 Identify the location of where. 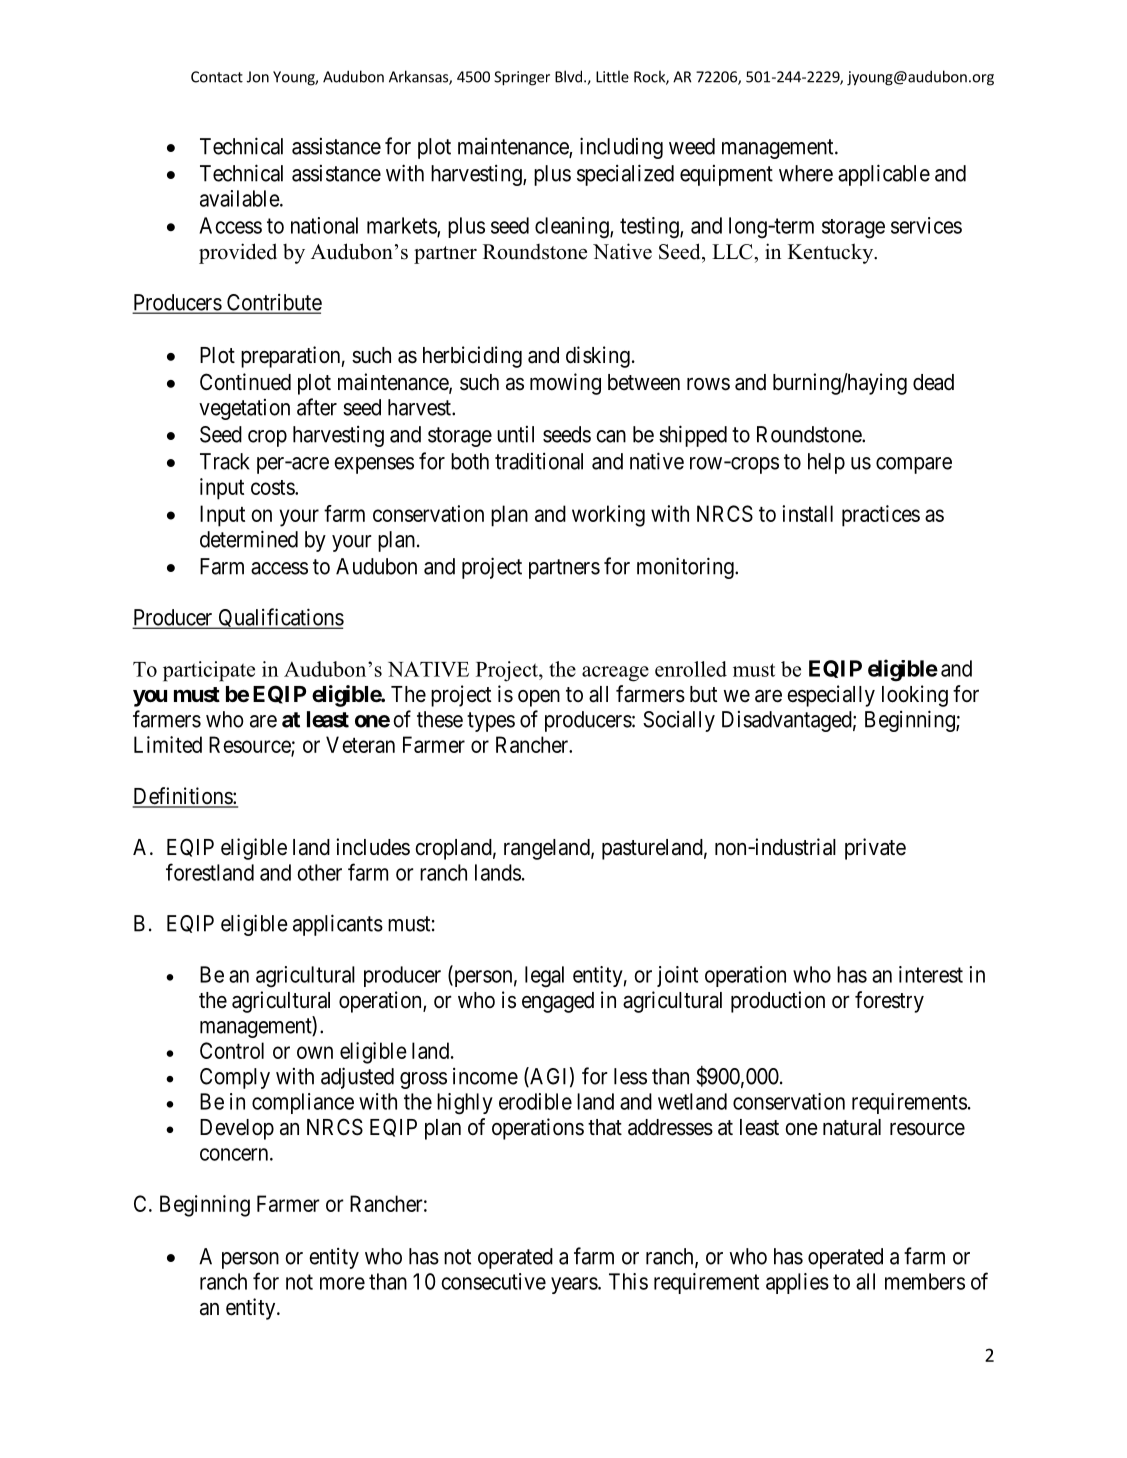
(806, 173).
